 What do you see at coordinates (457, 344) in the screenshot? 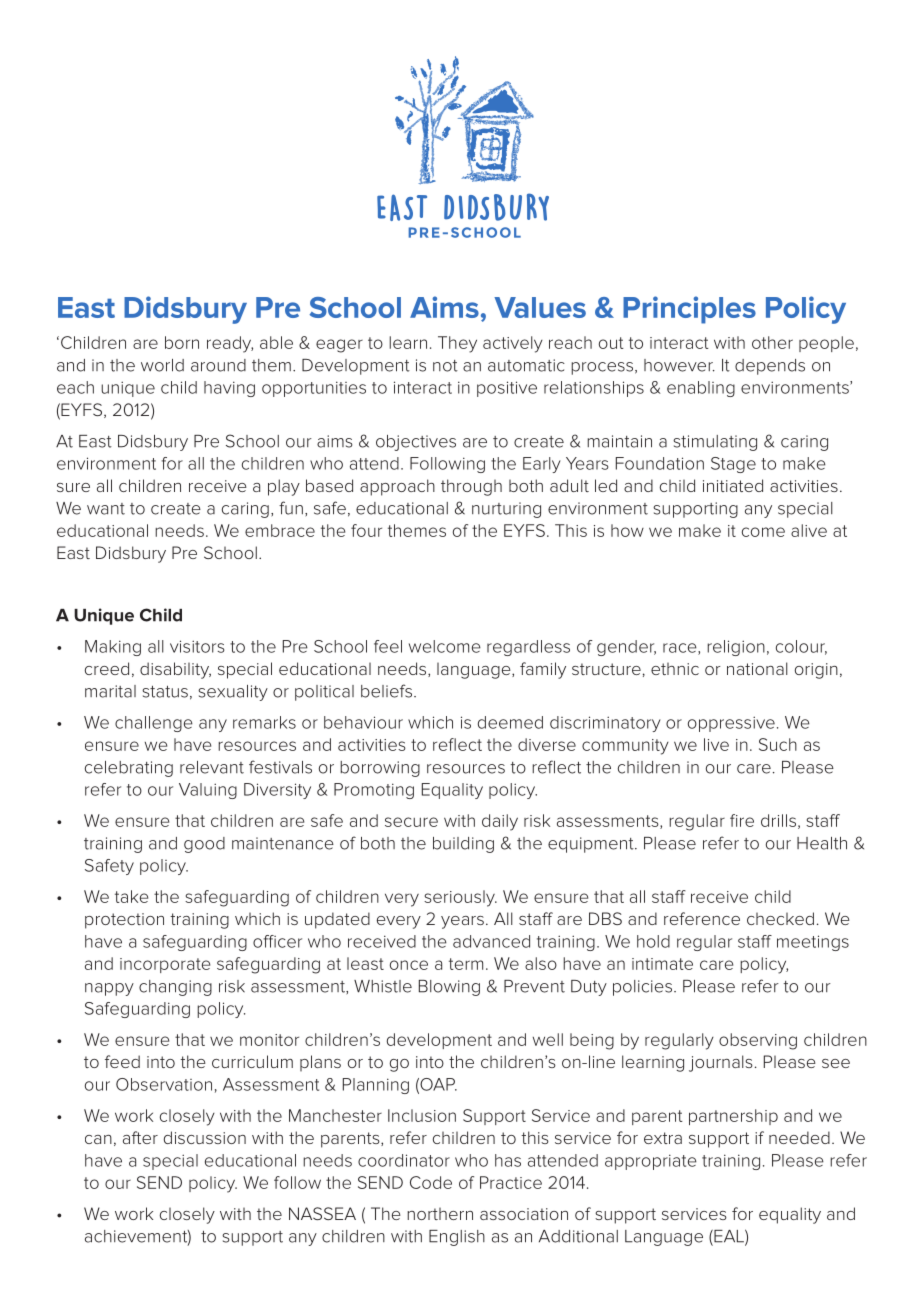
I see `They` at bounding box center [457, 344].
